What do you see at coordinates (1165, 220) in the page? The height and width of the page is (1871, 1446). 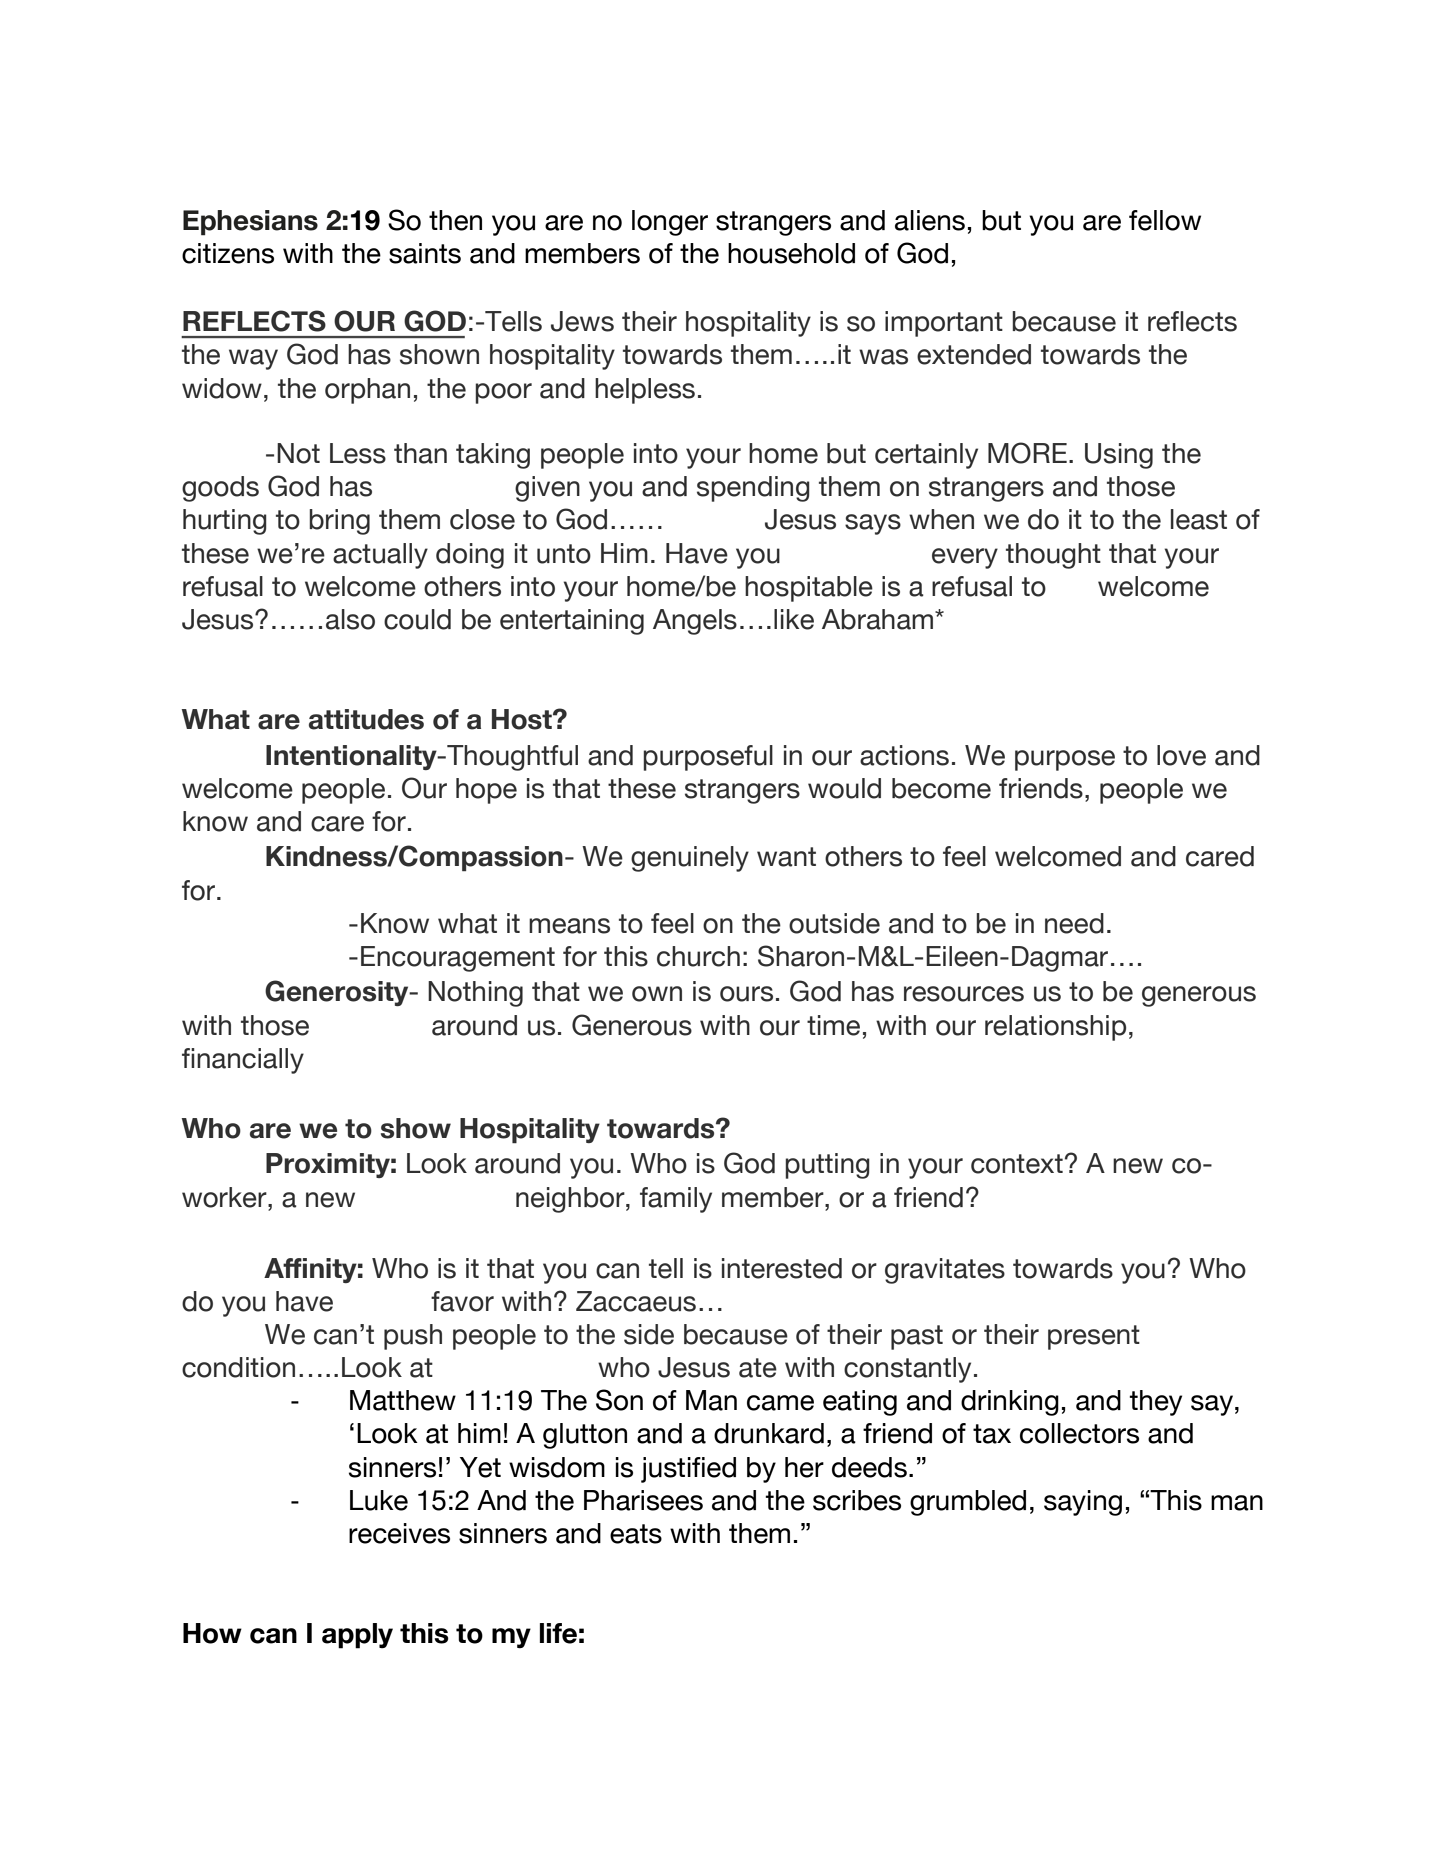 I see `fellow` at bounding box center [1165, 220].
